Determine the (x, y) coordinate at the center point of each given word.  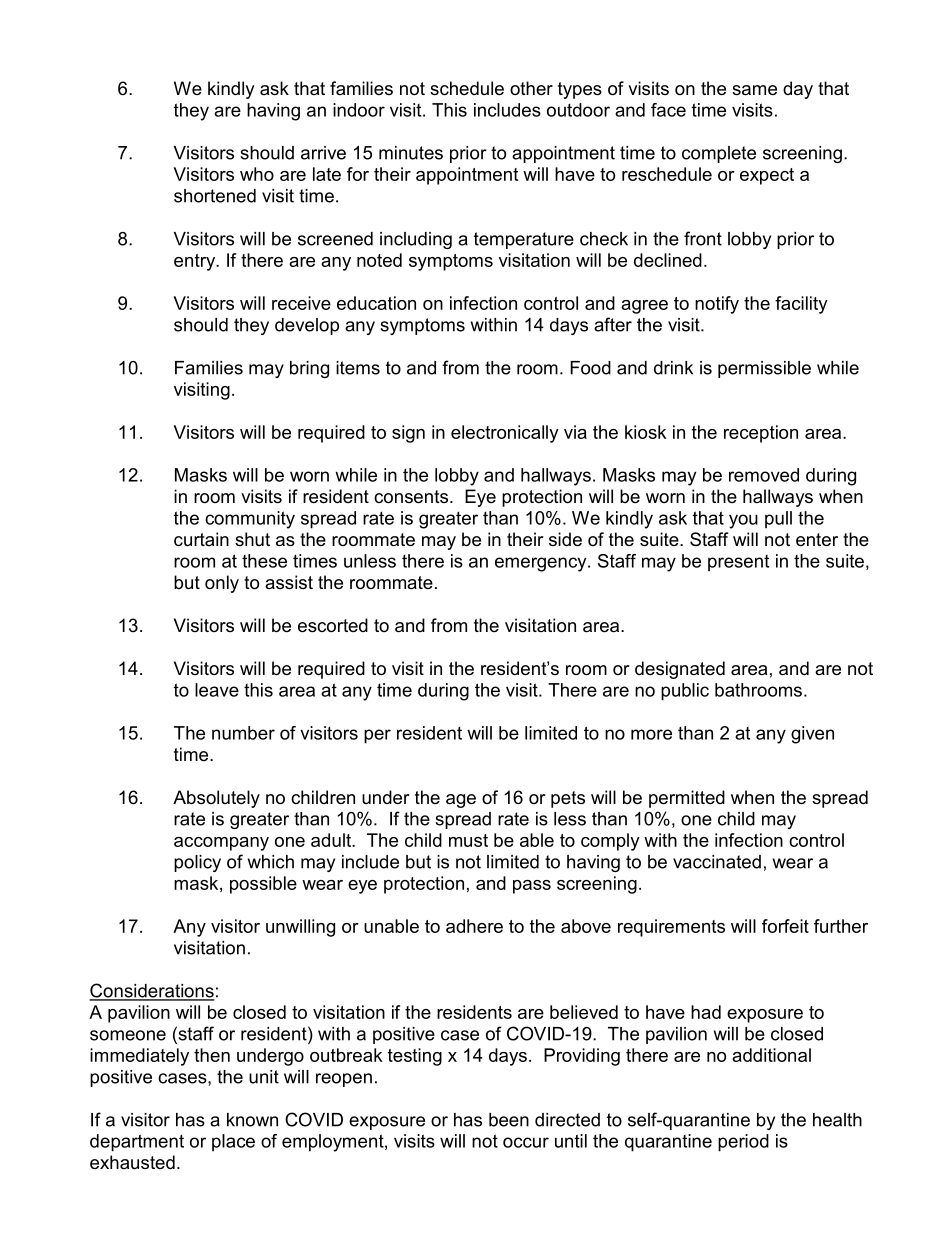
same (754, 90)
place (233, 1143)
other (531, 88)
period (743, 1143)
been (509, 1120)
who (257, 174)
